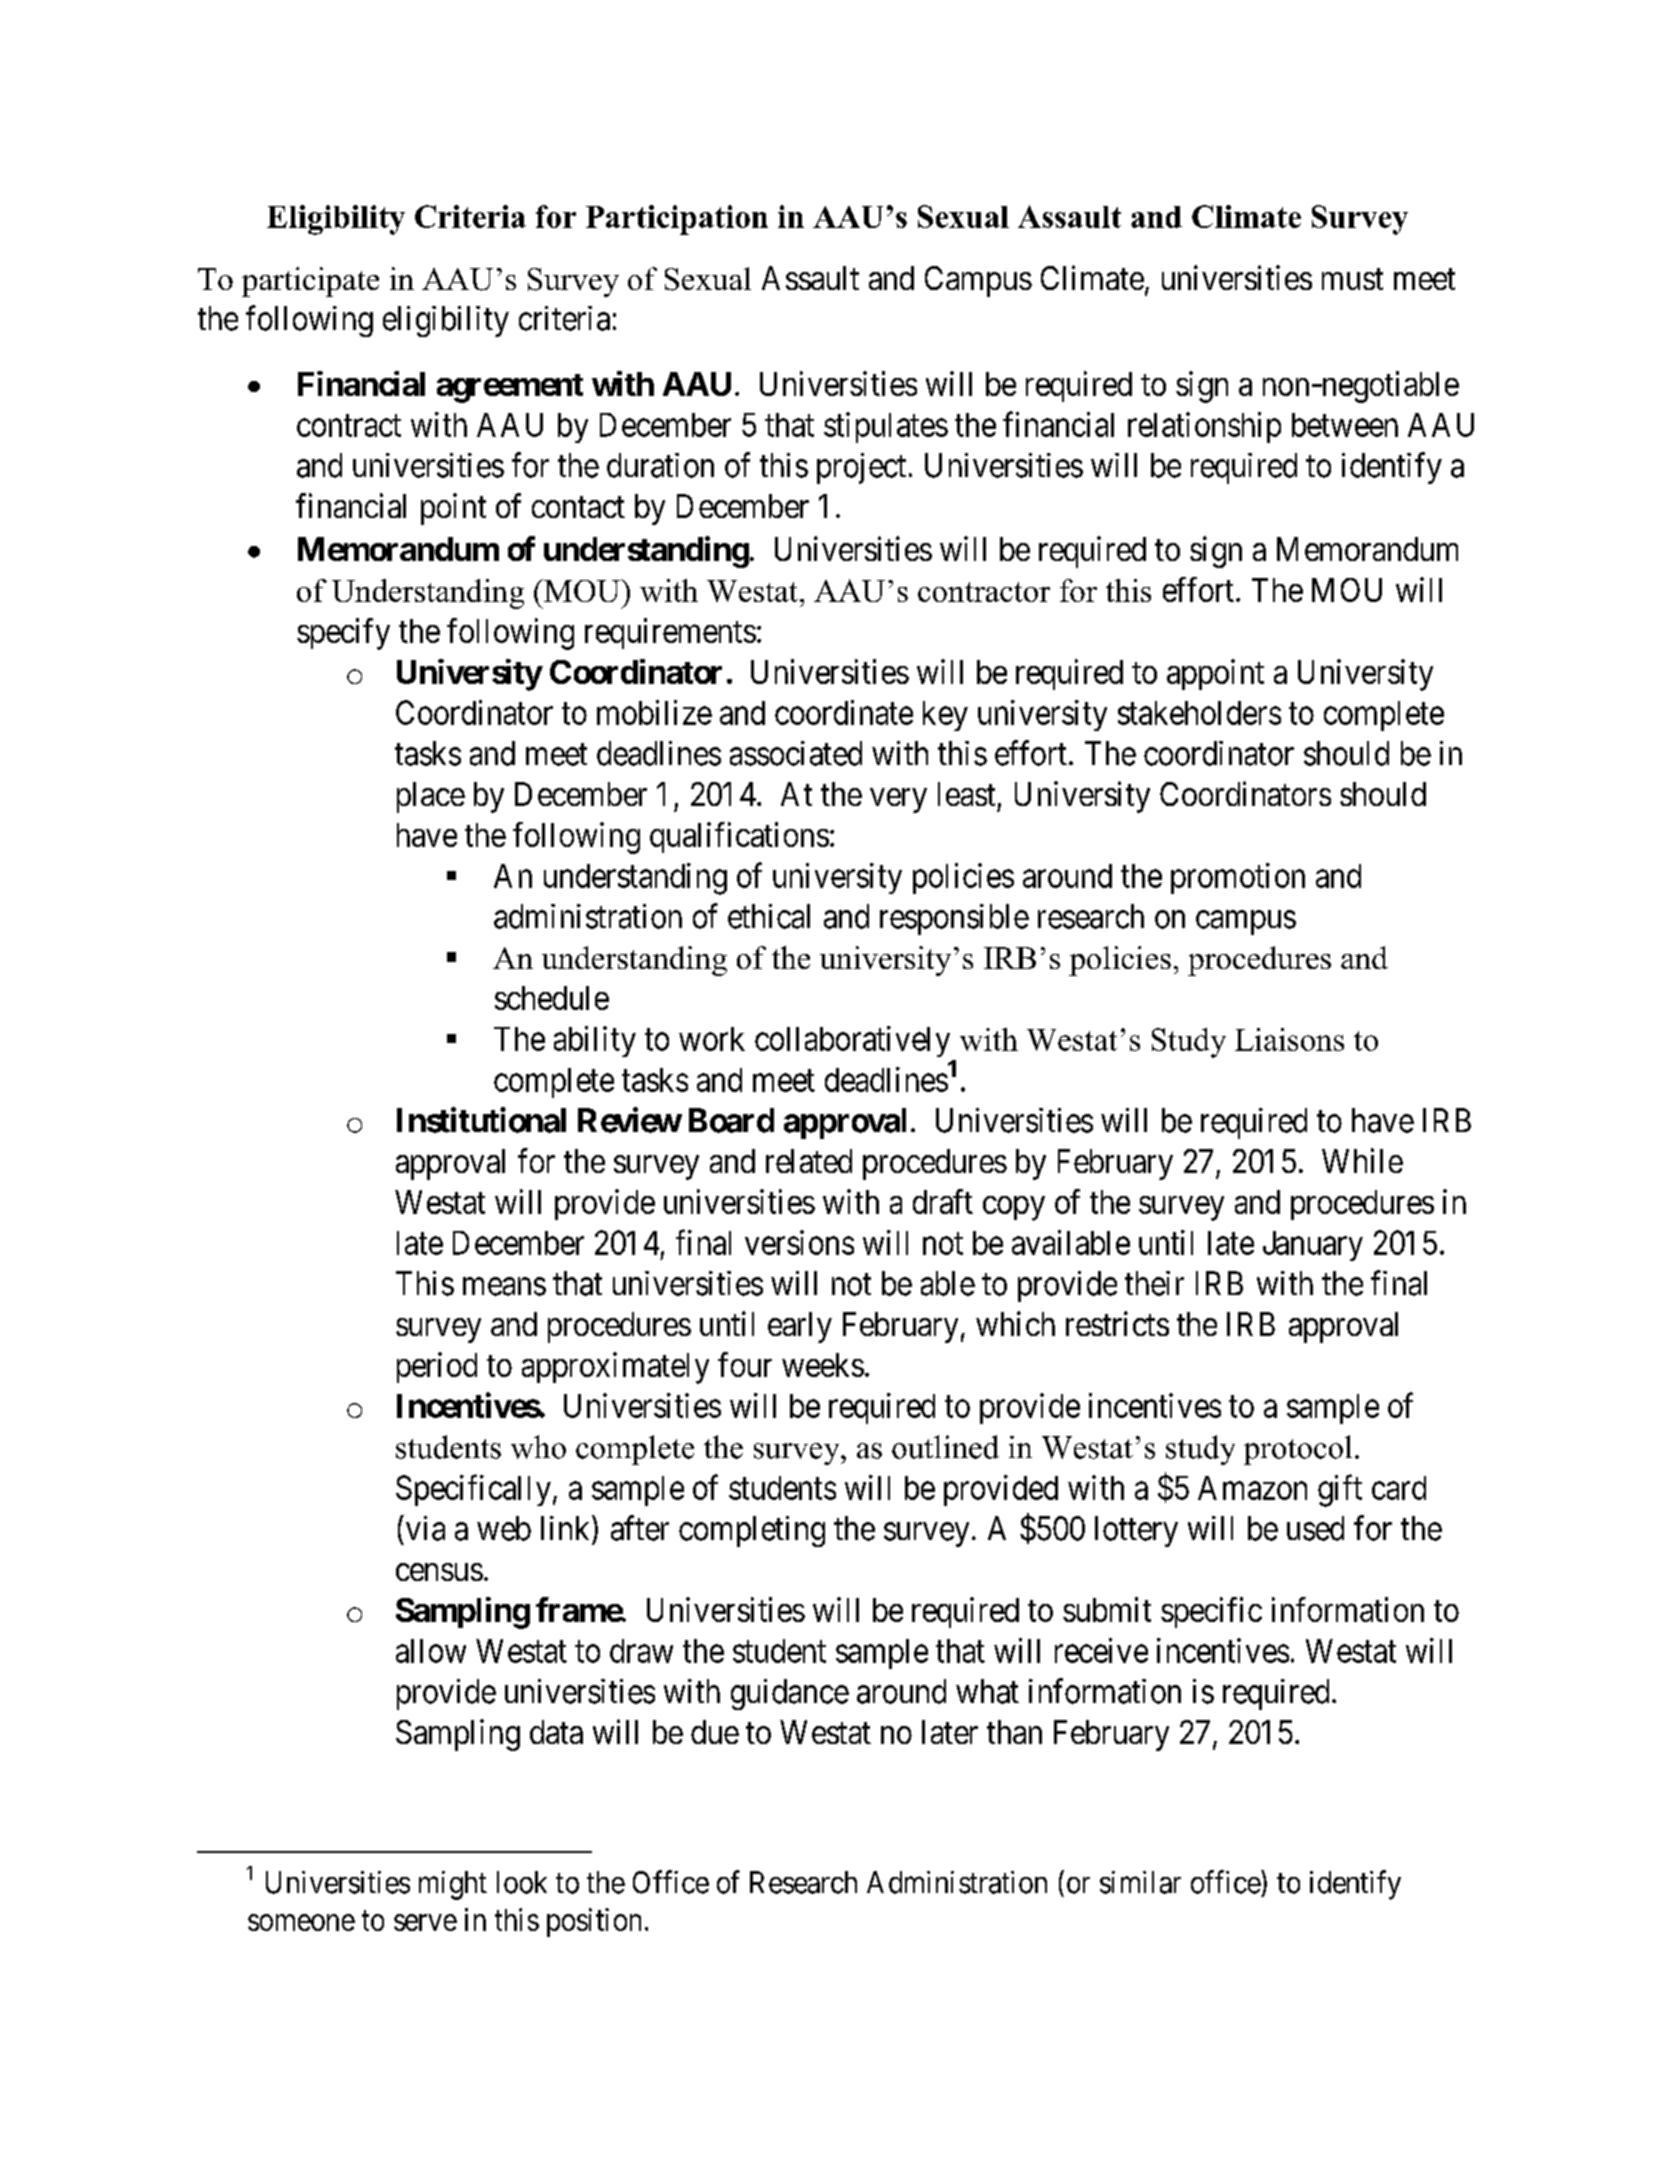  What do you see at coordinates (310, 282) in the document?
I see `participate` at bounding box center [310, 282].
